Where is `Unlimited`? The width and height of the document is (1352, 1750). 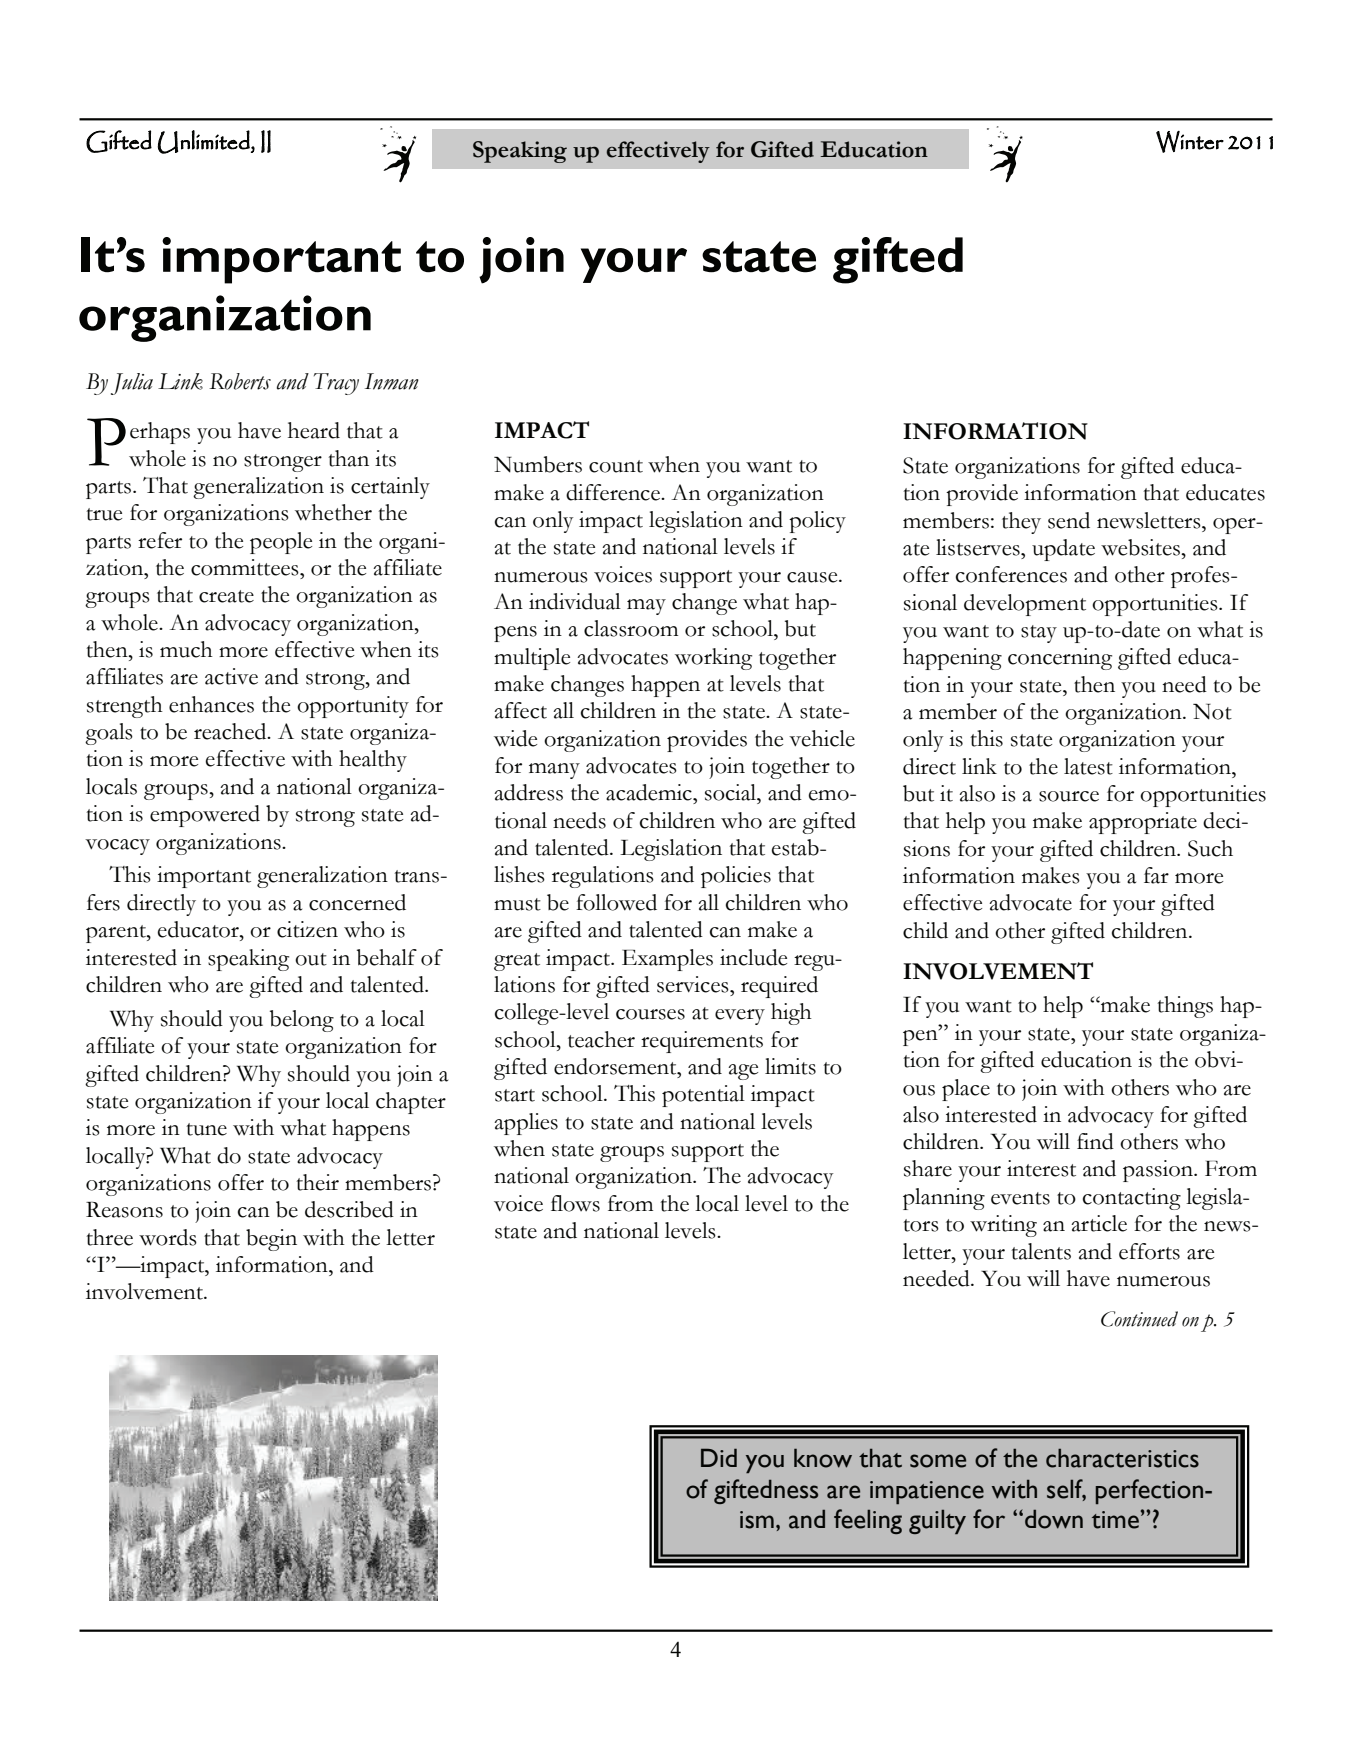
Unlimited is located at coordinates (204, 142).
